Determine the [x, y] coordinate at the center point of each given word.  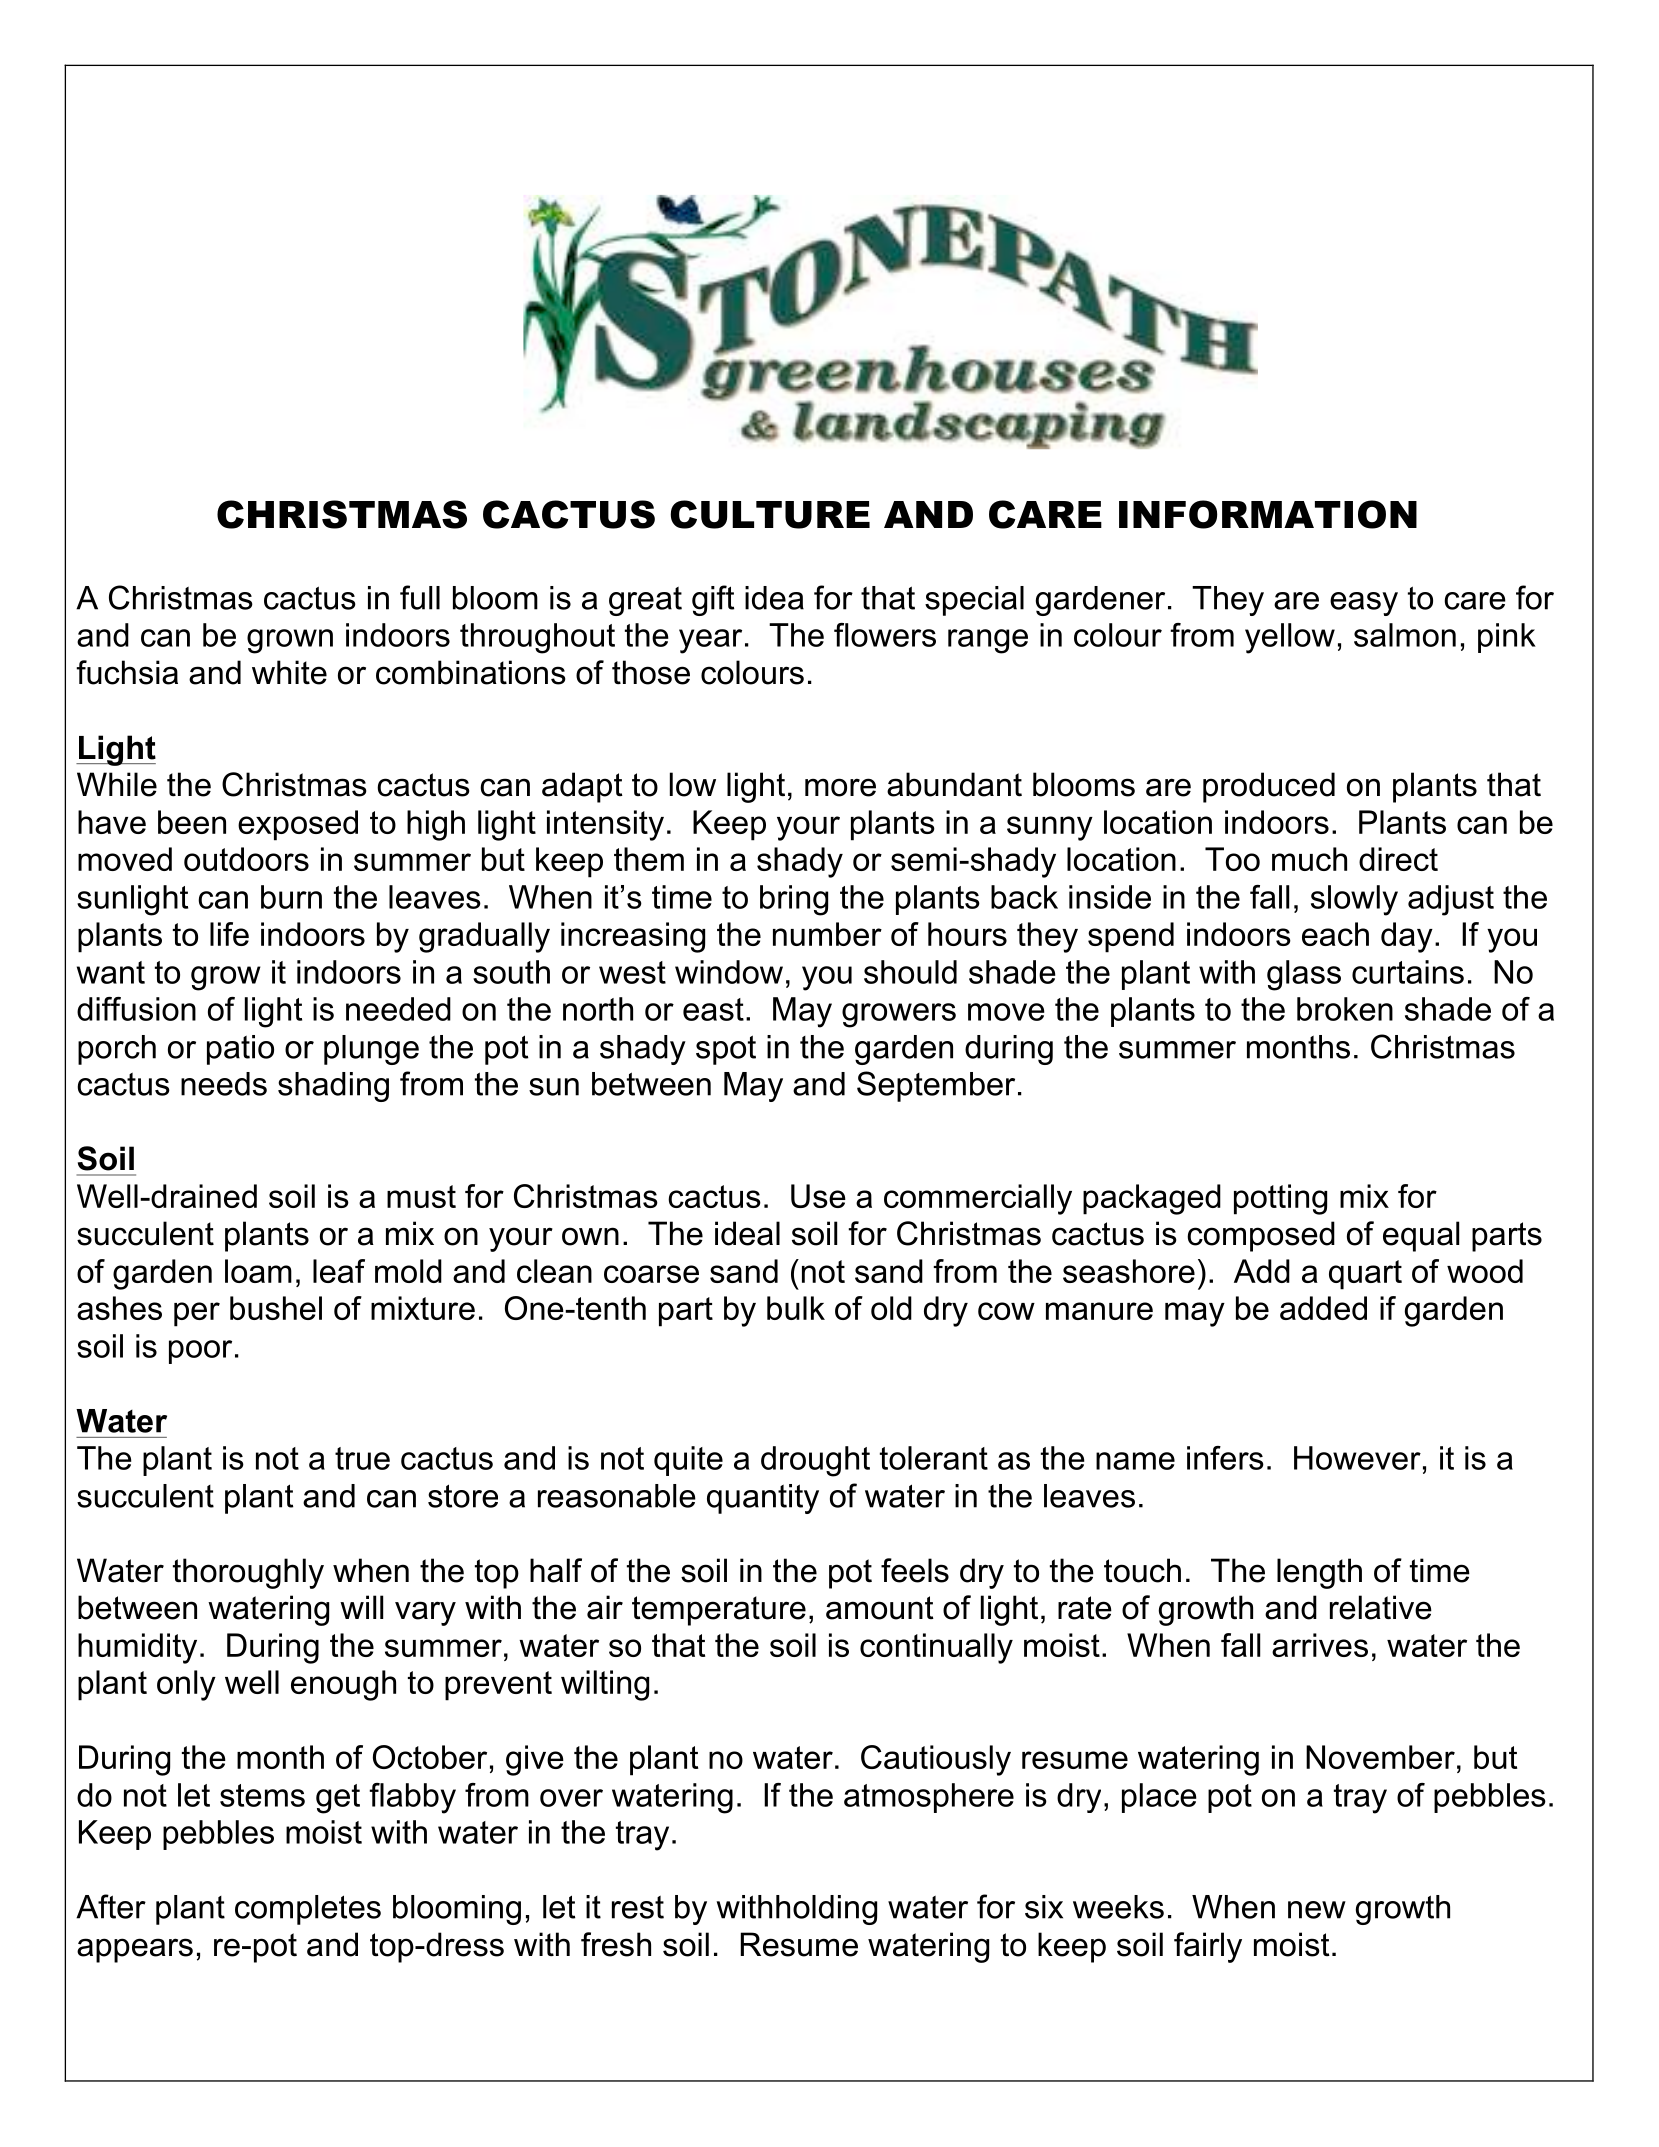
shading [333, 1087]
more [840, 787]
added [1323, 1308]
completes [308, 1910]
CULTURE [770, 514]
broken [1345, 1009]
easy [1364, 604]
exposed [298, 825]
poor [200, 1352]
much [1309, 859]
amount [880, 1608]
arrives [1320, 1645]
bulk [796, 1308]
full [420, 597]
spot [726, 1050]
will [361, 1607]
